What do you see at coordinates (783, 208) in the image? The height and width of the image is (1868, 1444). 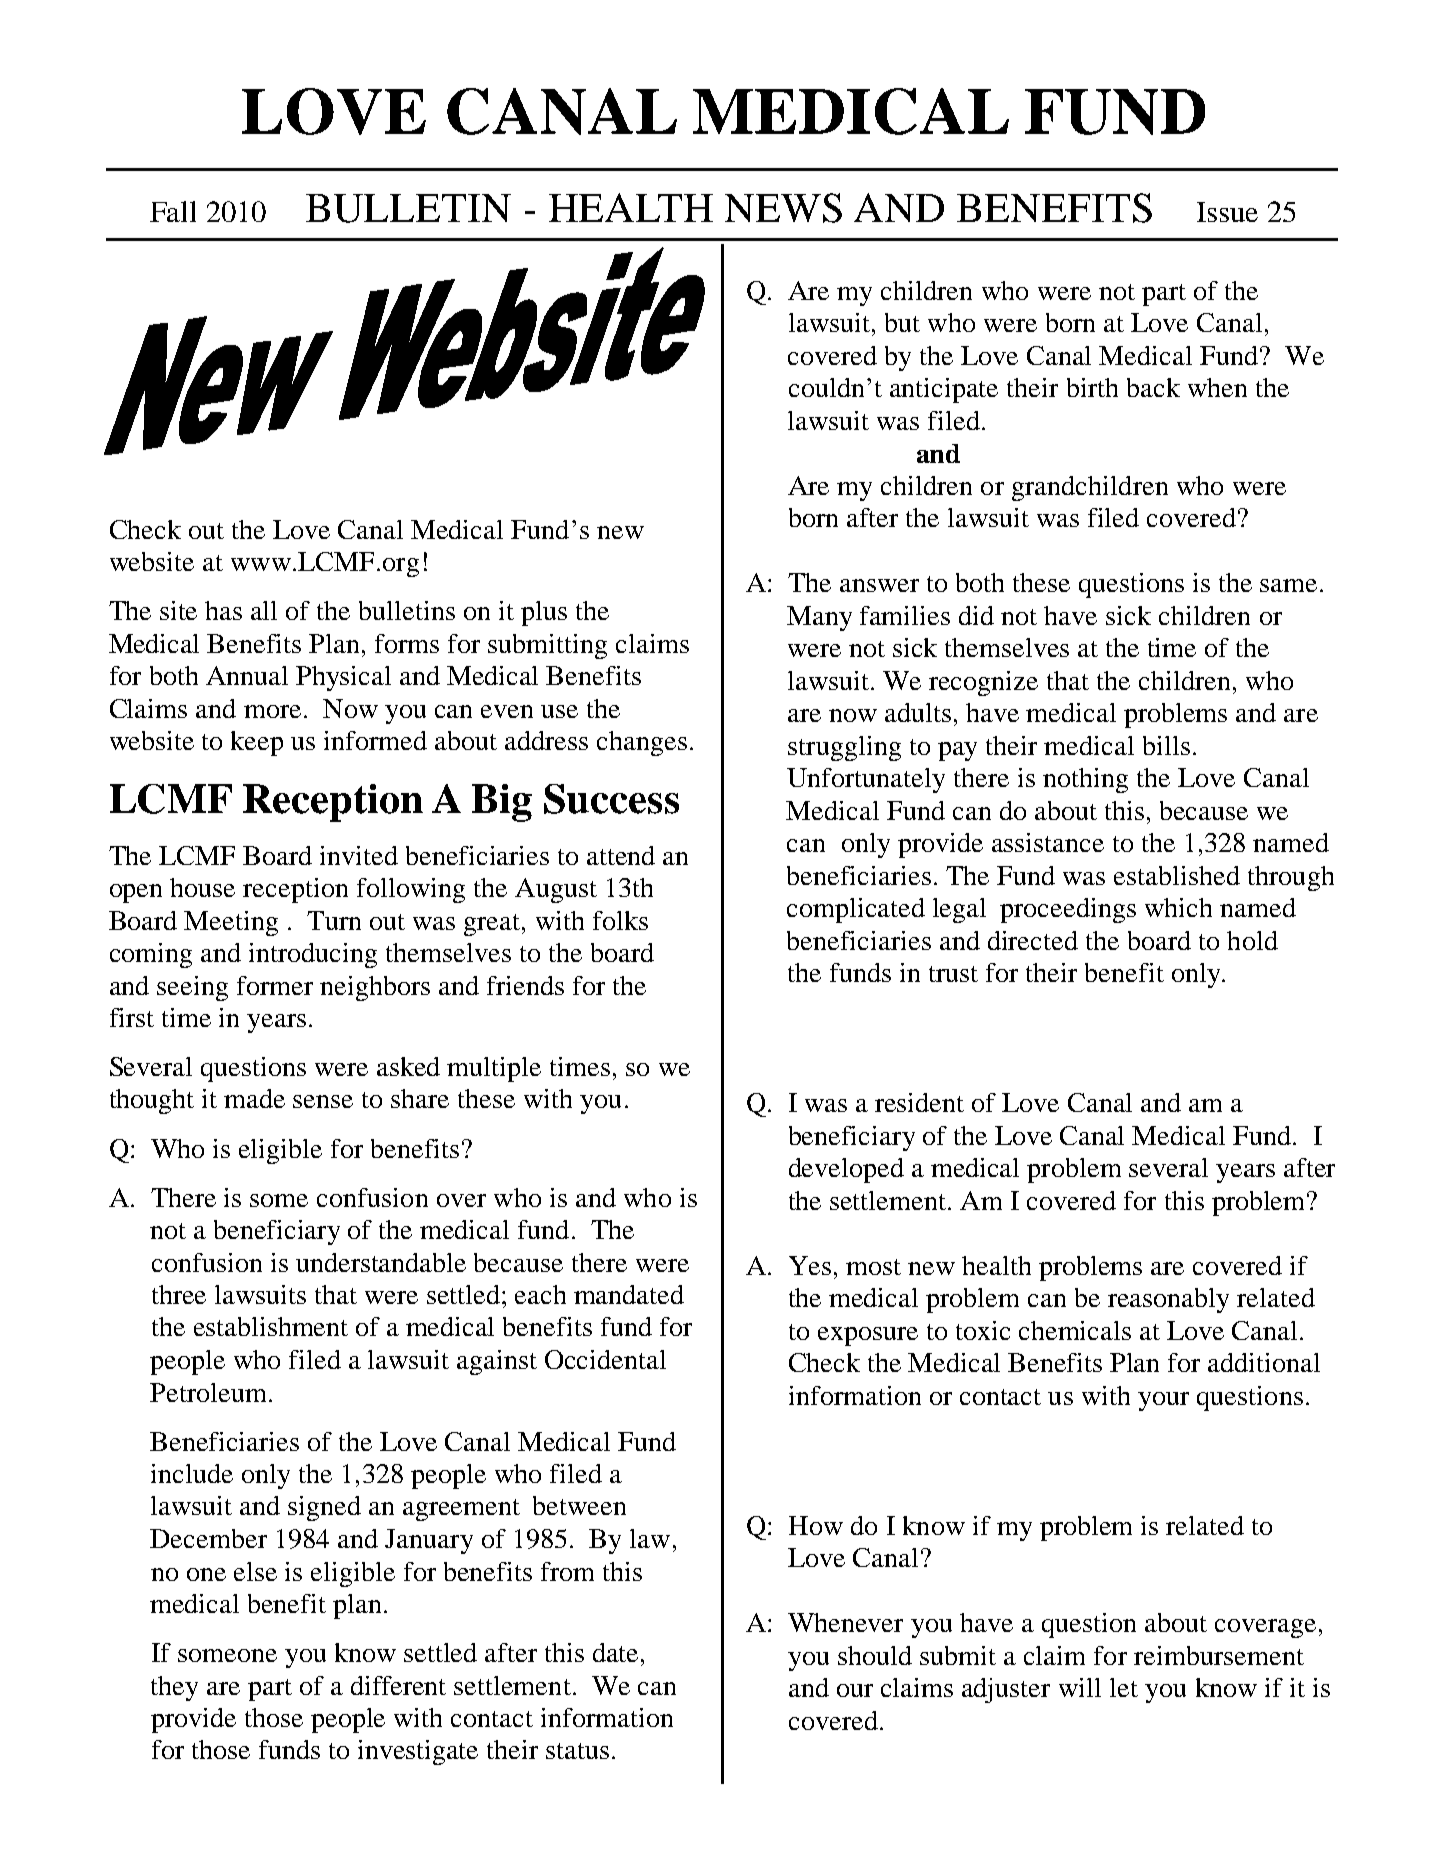 I see `NEWS` at bounding box center [783, 208].
